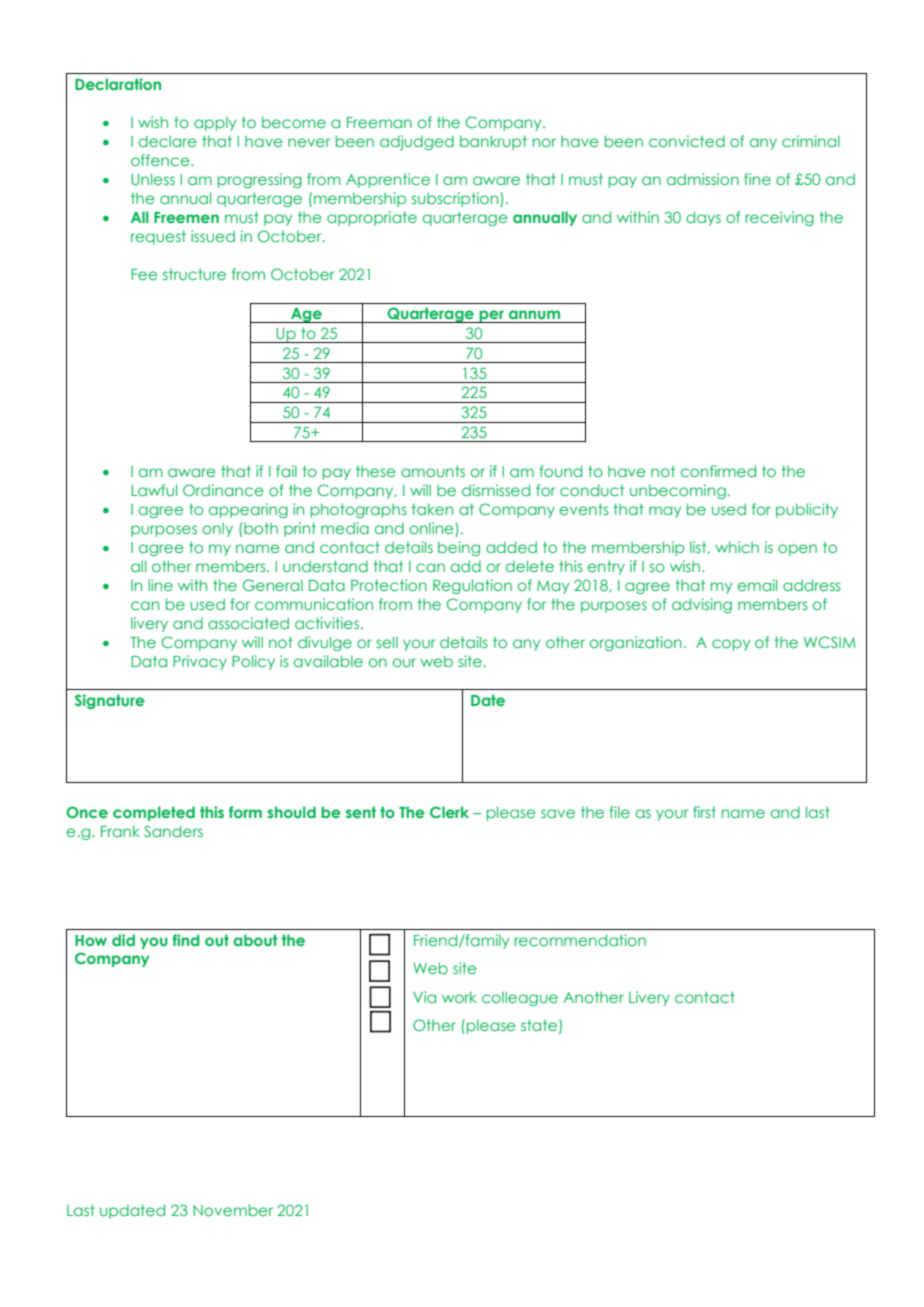 The width and height of the document is (924, 1307). Describe the element at coordinates (449, 812) in the document. I see `Clerk` at that location.
